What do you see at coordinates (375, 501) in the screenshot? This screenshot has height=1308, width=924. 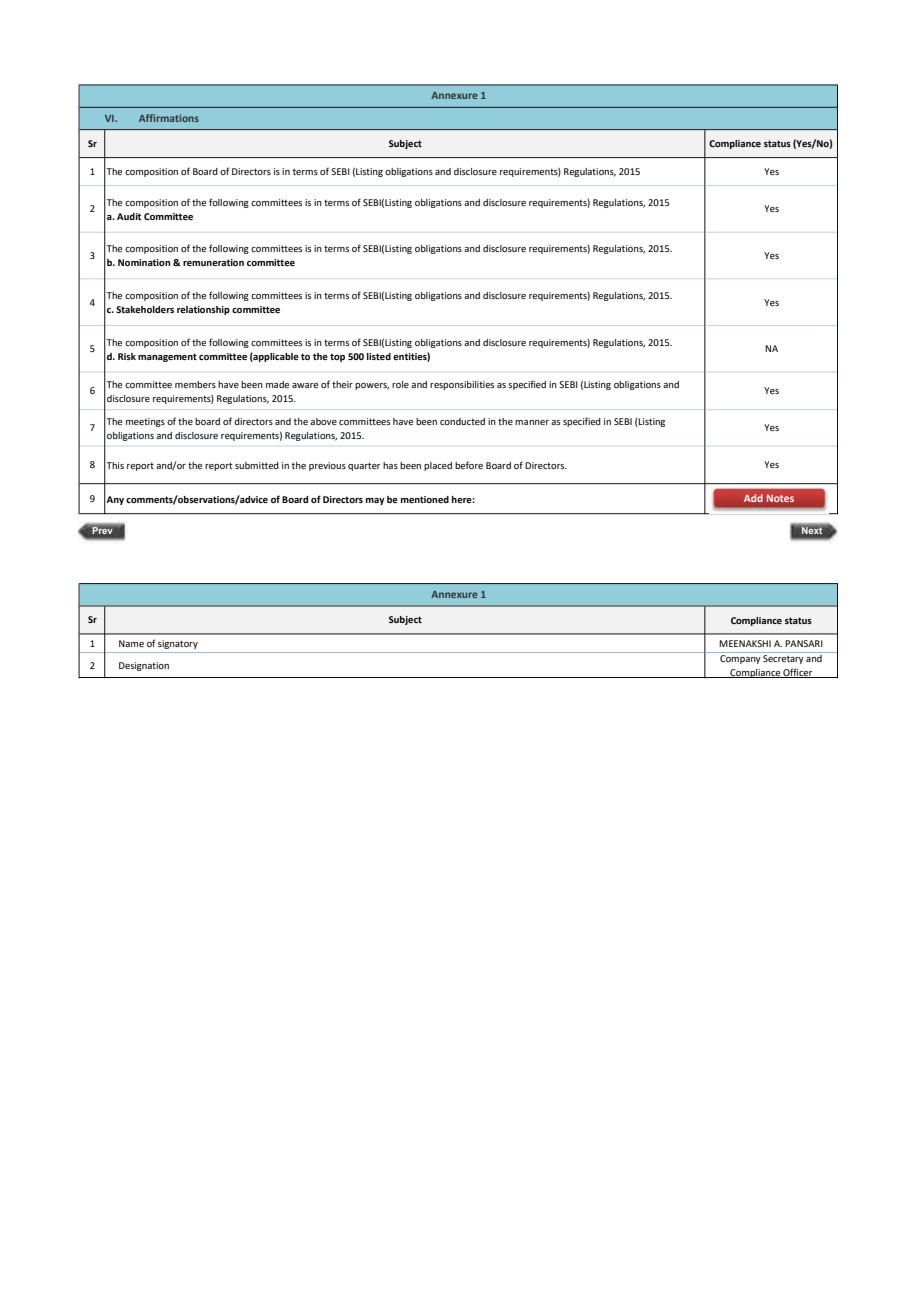 I see `may` at bounding box center [375, 501].
